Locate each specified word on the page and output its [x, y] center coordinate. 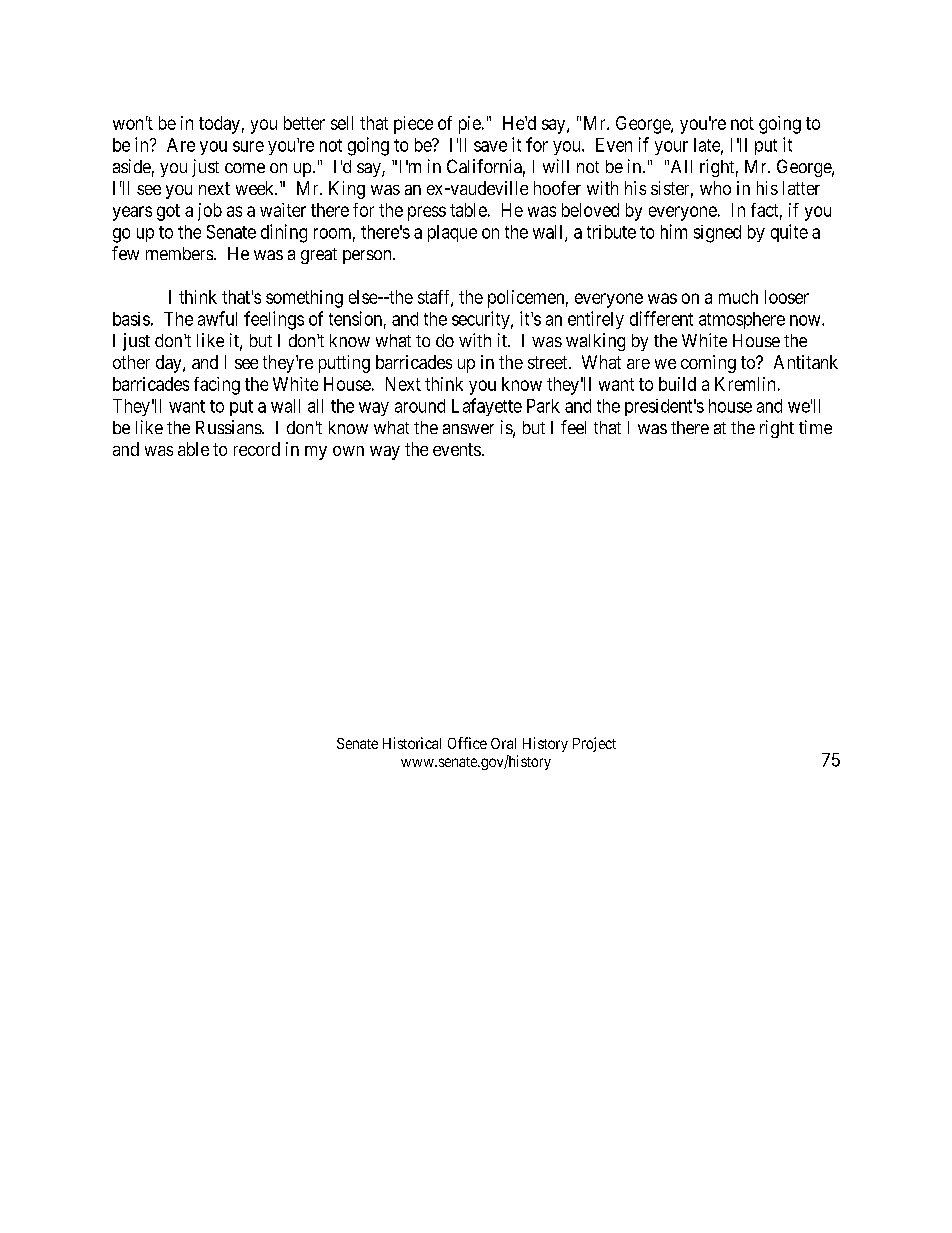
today [219, 125]
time [815, 427]
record [257, 449]
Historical [412, 743]
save [490, 146]
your [671, 148]
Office [467, 743]
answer [468, 429]
